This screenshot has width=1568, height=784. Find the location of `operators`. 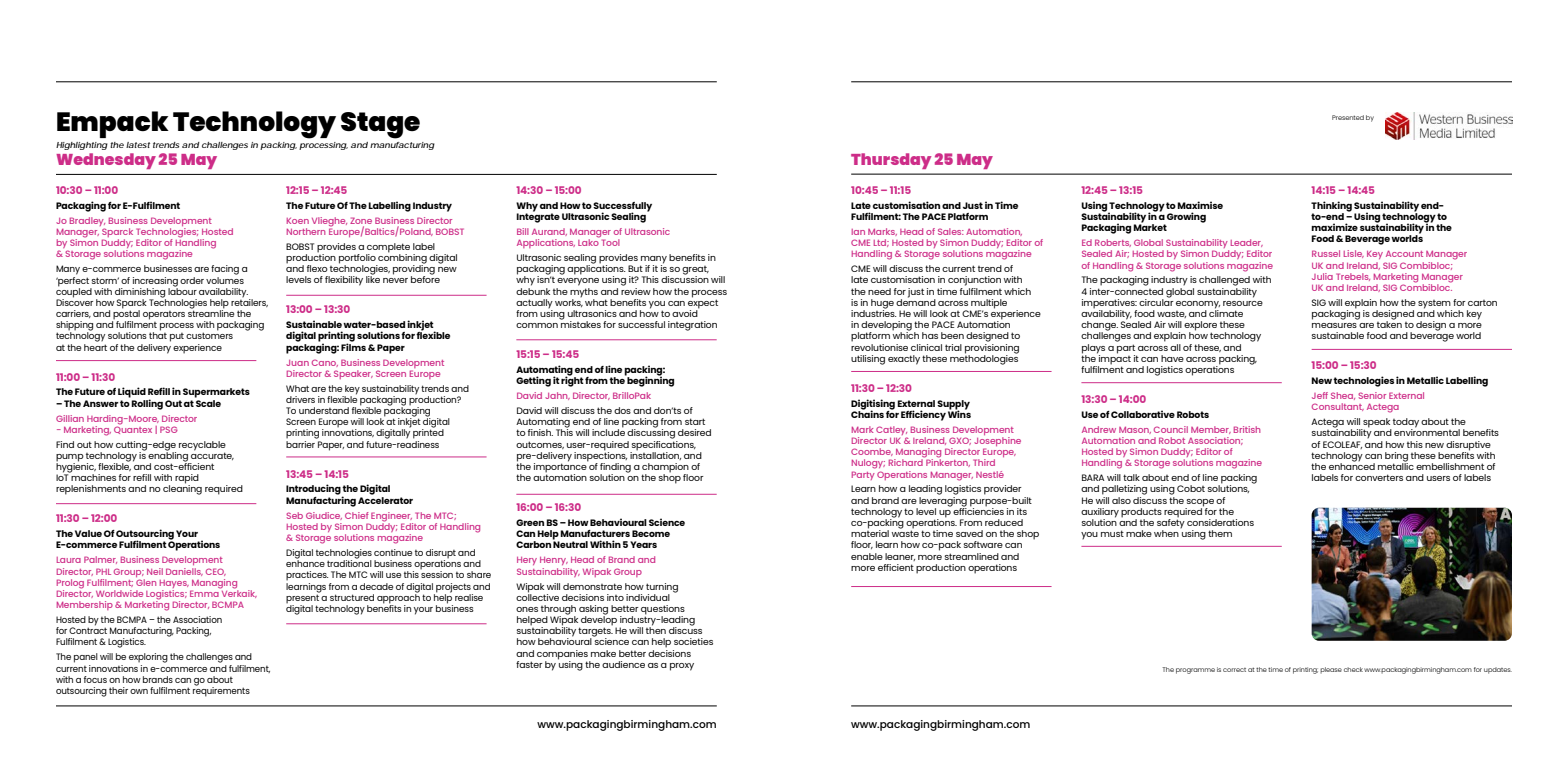

operators is located at coordinates (164, 315).
